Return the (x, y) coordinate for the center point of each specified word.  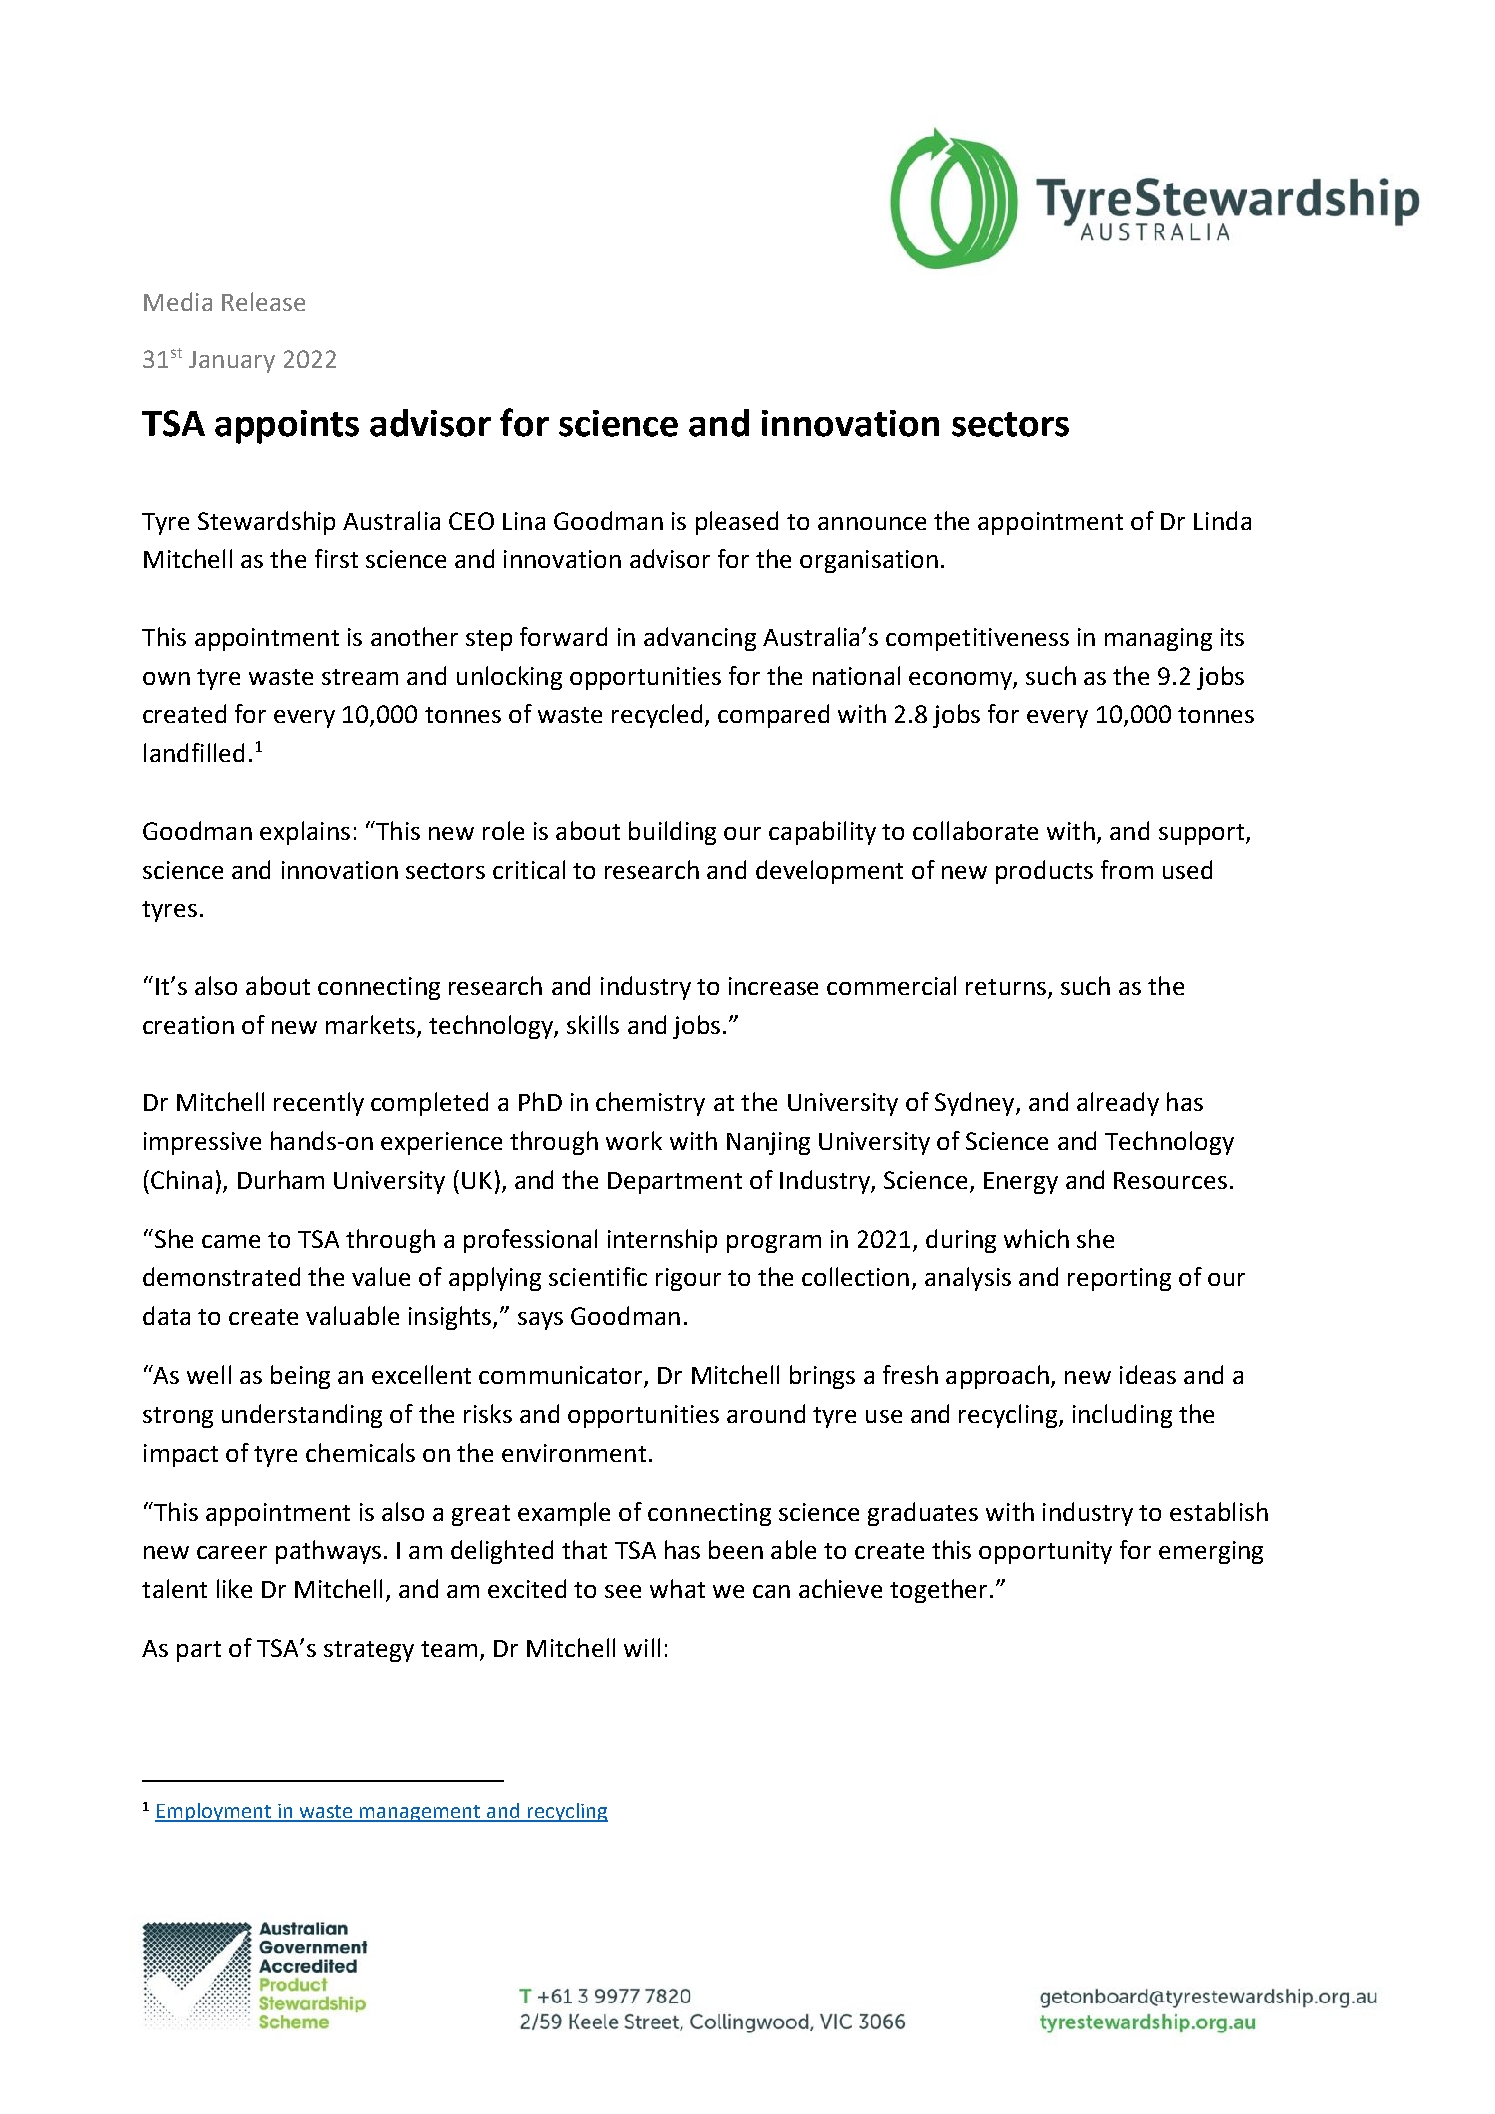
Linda (1222, 520)
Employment (214, 1812)
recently (319, 1104)
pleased (737, 523)
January (232, 362)
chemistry (650, 1104)
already (1118, 1104)
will (642, 1647)
